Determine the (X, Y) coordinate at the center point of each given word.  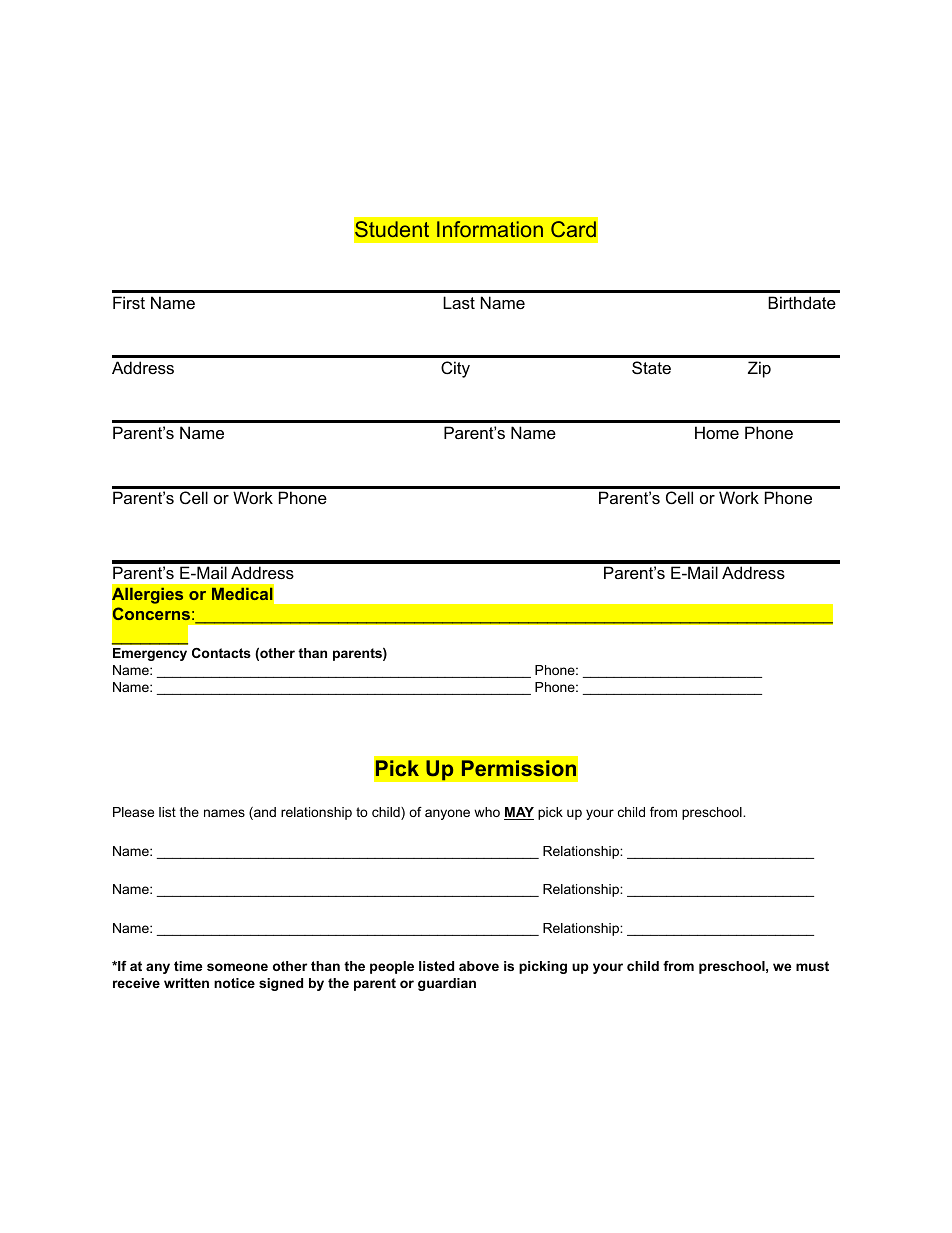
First (129, 302)
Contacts (221, 653)
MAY (519, 813)
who (487, 812)
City (455, 369)
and (264, 813)
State (651, 367)
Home (717, 432)
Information (490, 229)
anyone (447, 814)
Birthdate (802, 302)
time (188, 966)
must (812, 966)
